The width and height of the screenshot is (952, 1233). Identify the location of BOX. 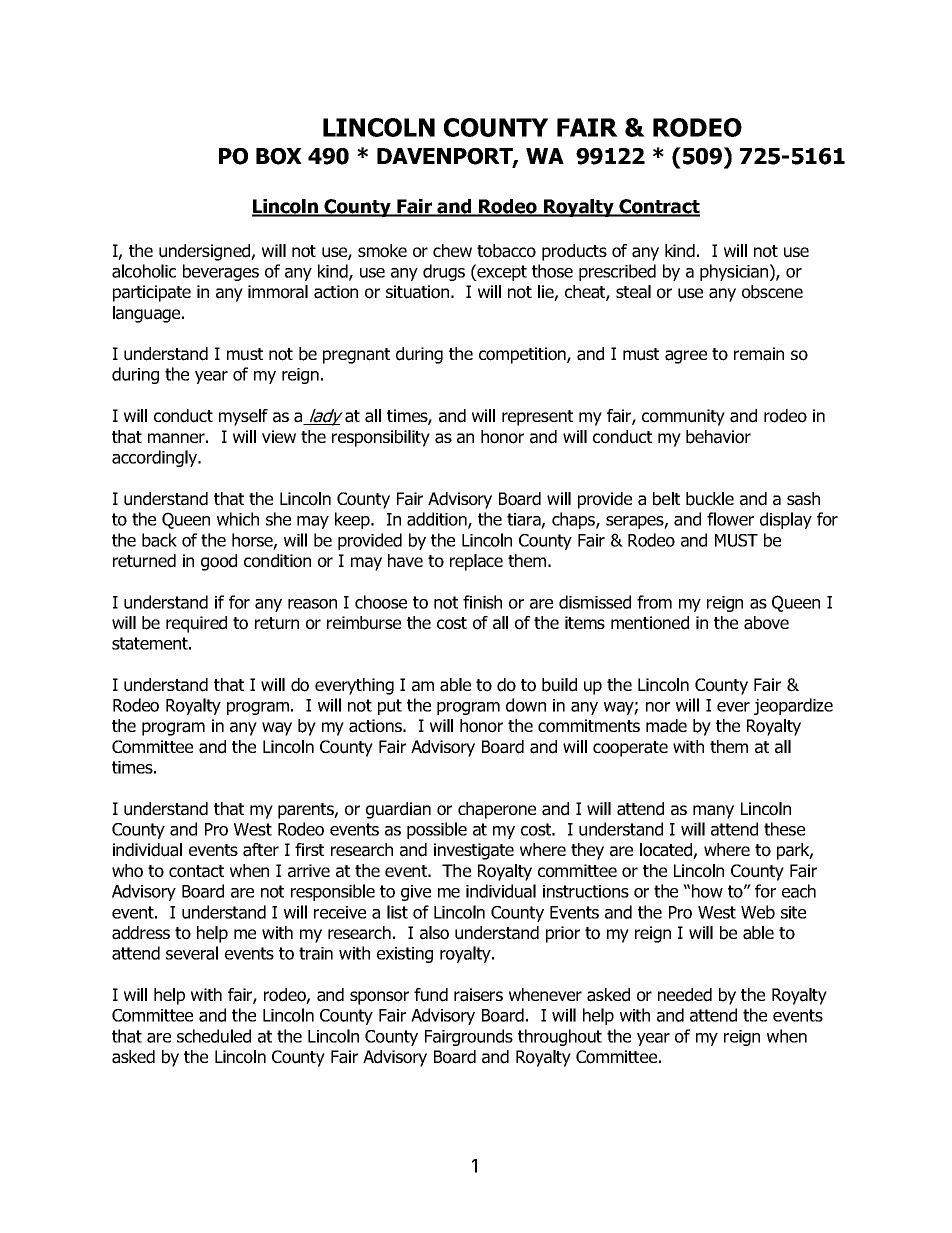
(279, 156).
